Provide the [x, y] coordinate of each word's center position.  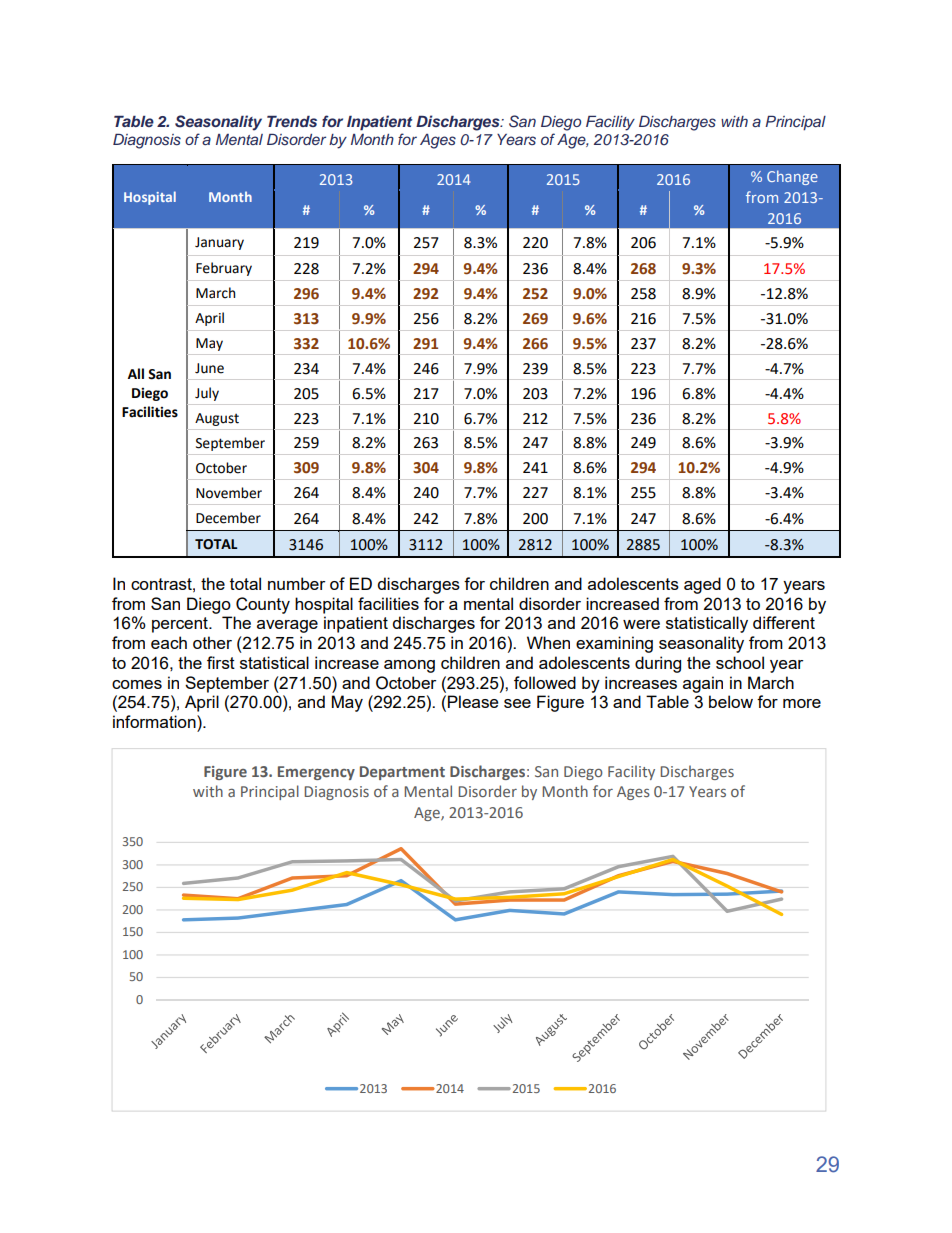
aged [702, 585]
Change [792, 177]
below [731, 701]
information [155, 721]
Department [402, 773]
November [229, 493]
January [219, 243]
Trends [292, 121]
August [217, 419]
